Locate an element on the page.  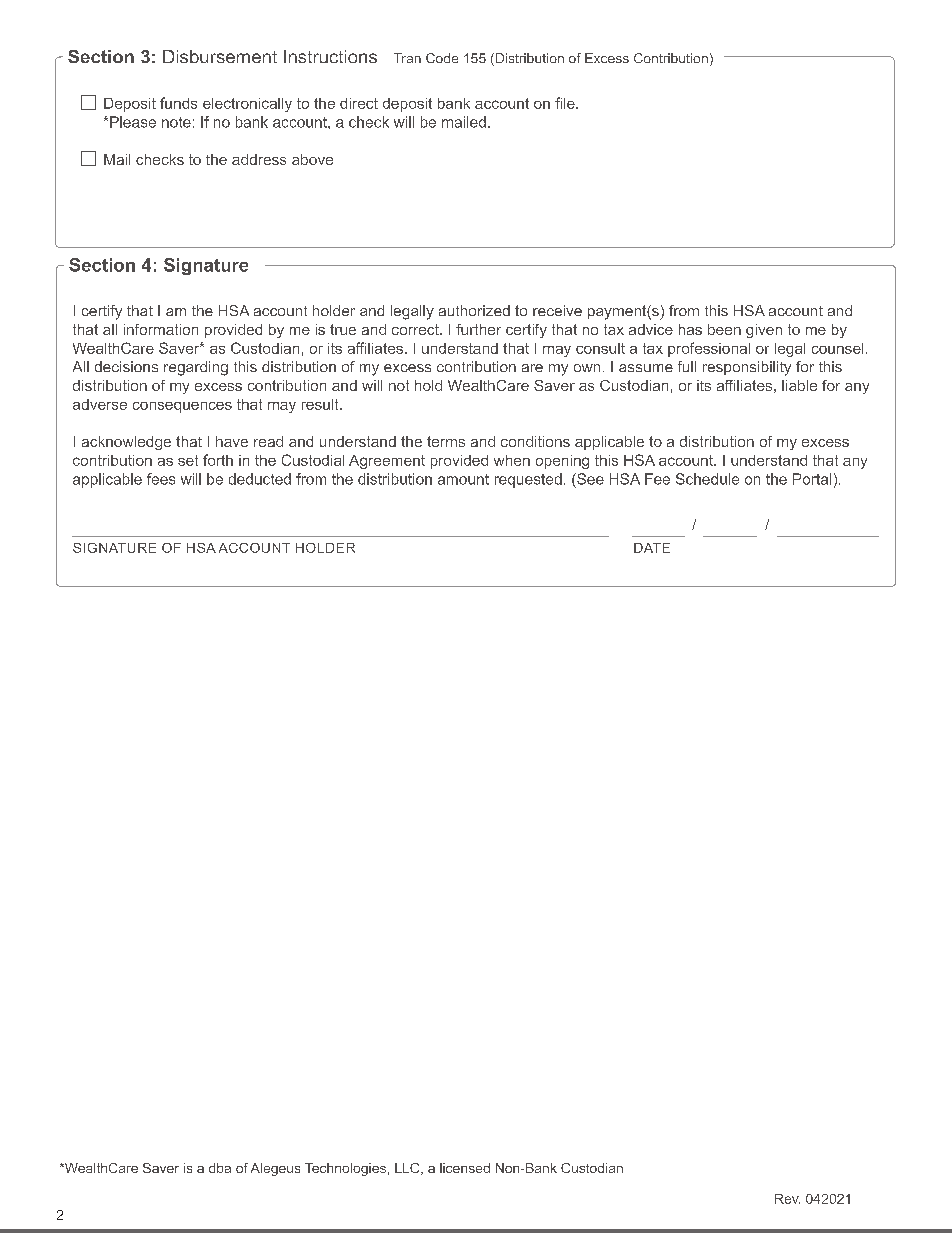
Schedule is located at coordinates (707, 479).
